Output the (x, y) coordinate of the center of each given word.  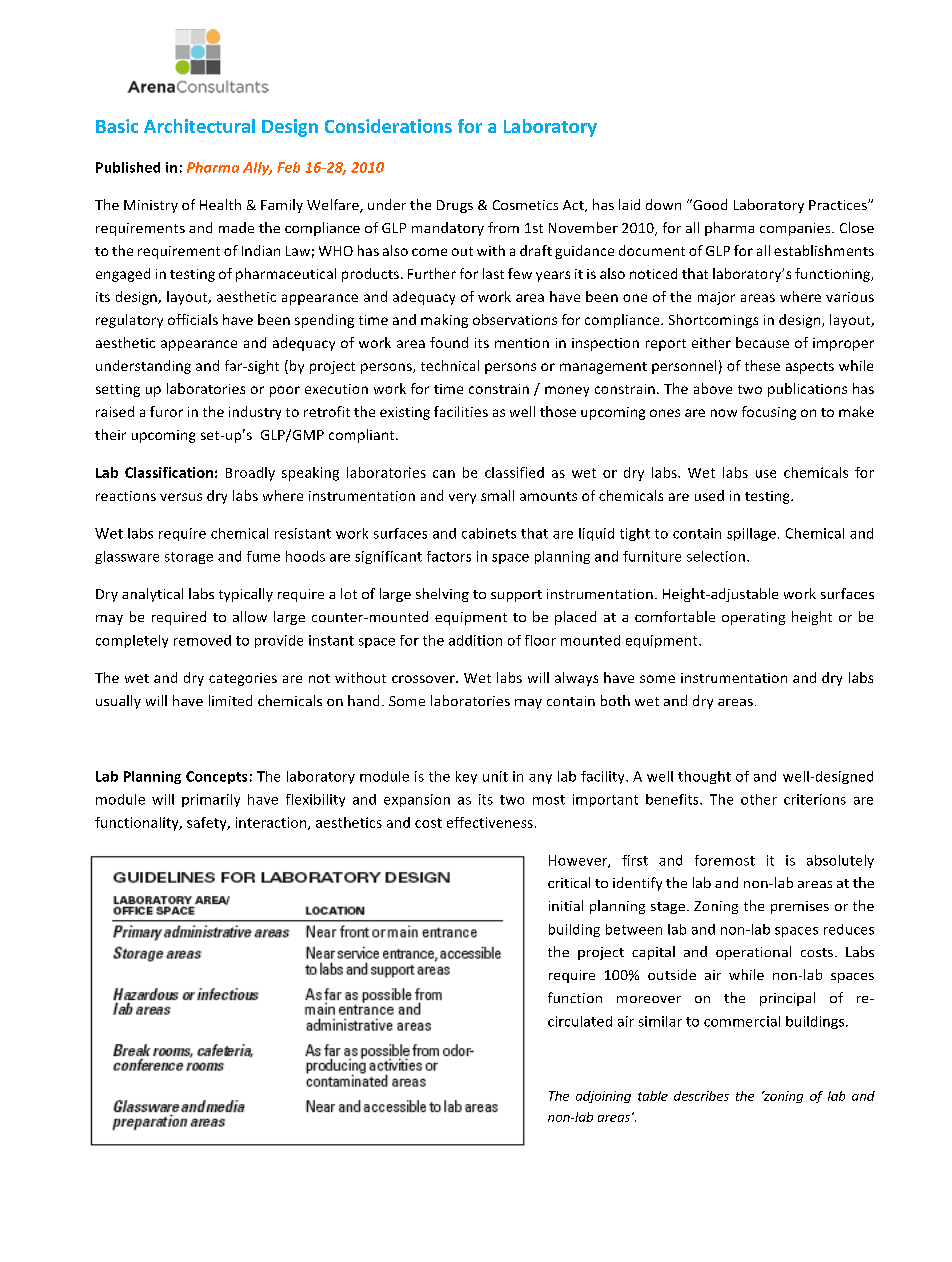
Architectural (199, 126)
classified (514, 472)
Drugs (455, 206)
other (759, 799)
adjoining (603, 1097)
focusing (769, 413)
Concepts (216, 777)
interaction (272, 823)
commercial (742, 1021)
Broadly (250, 474)
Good (709, 204)
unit (495, 776)
